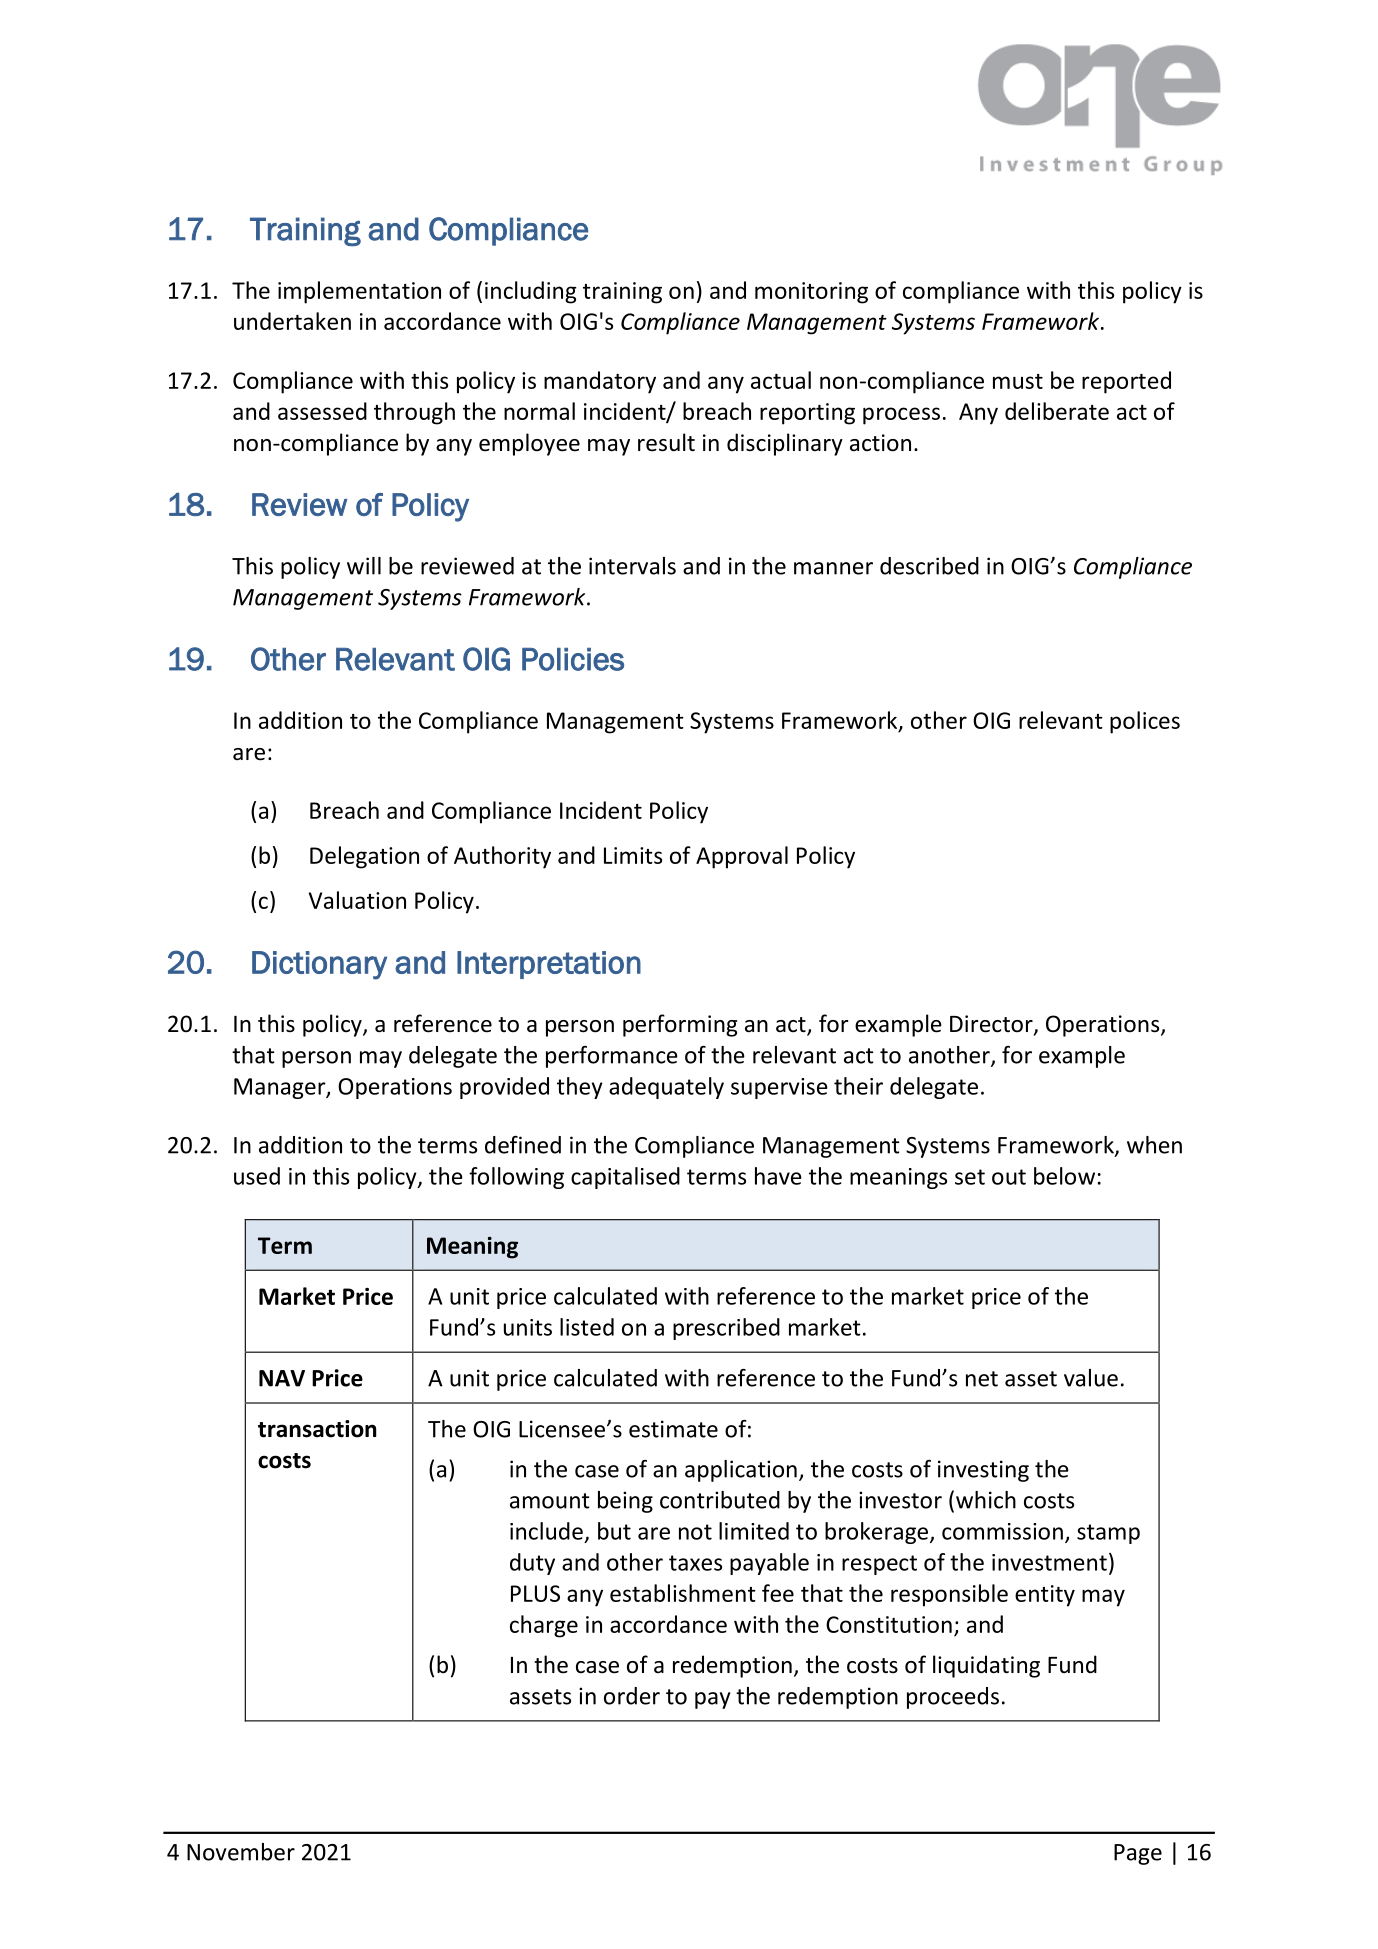  Describe the element at coordinates (1018, 381) in the page. I see `must` at that location.
